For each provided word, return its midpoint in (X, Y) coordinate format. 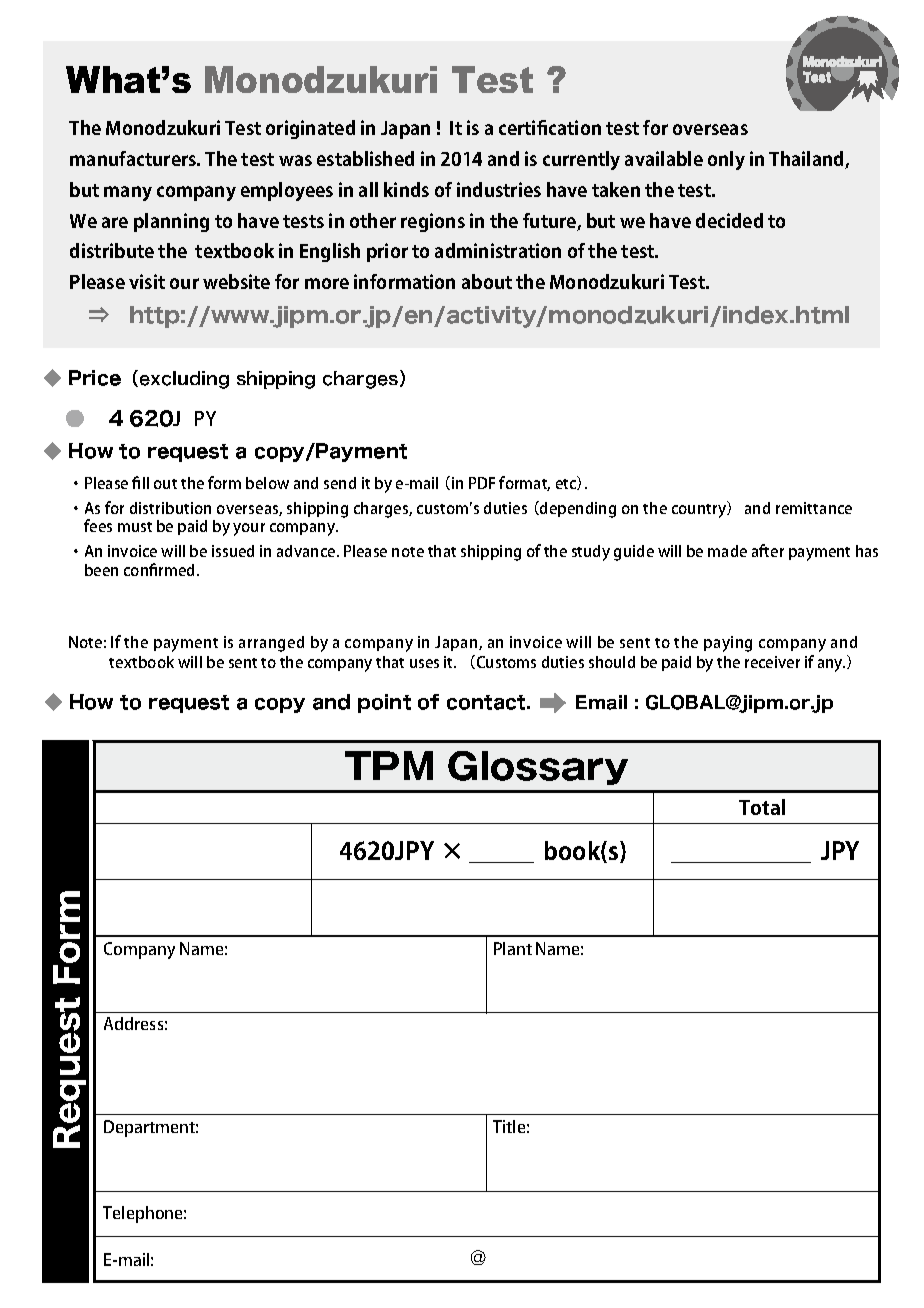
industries (499, 189)
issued (233, 551)
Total (762, 807)
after (768, 550)
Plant (513, 948)
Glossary (538, 768)
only (726, 160)
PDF (482, 483)
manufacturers (134, 158)
